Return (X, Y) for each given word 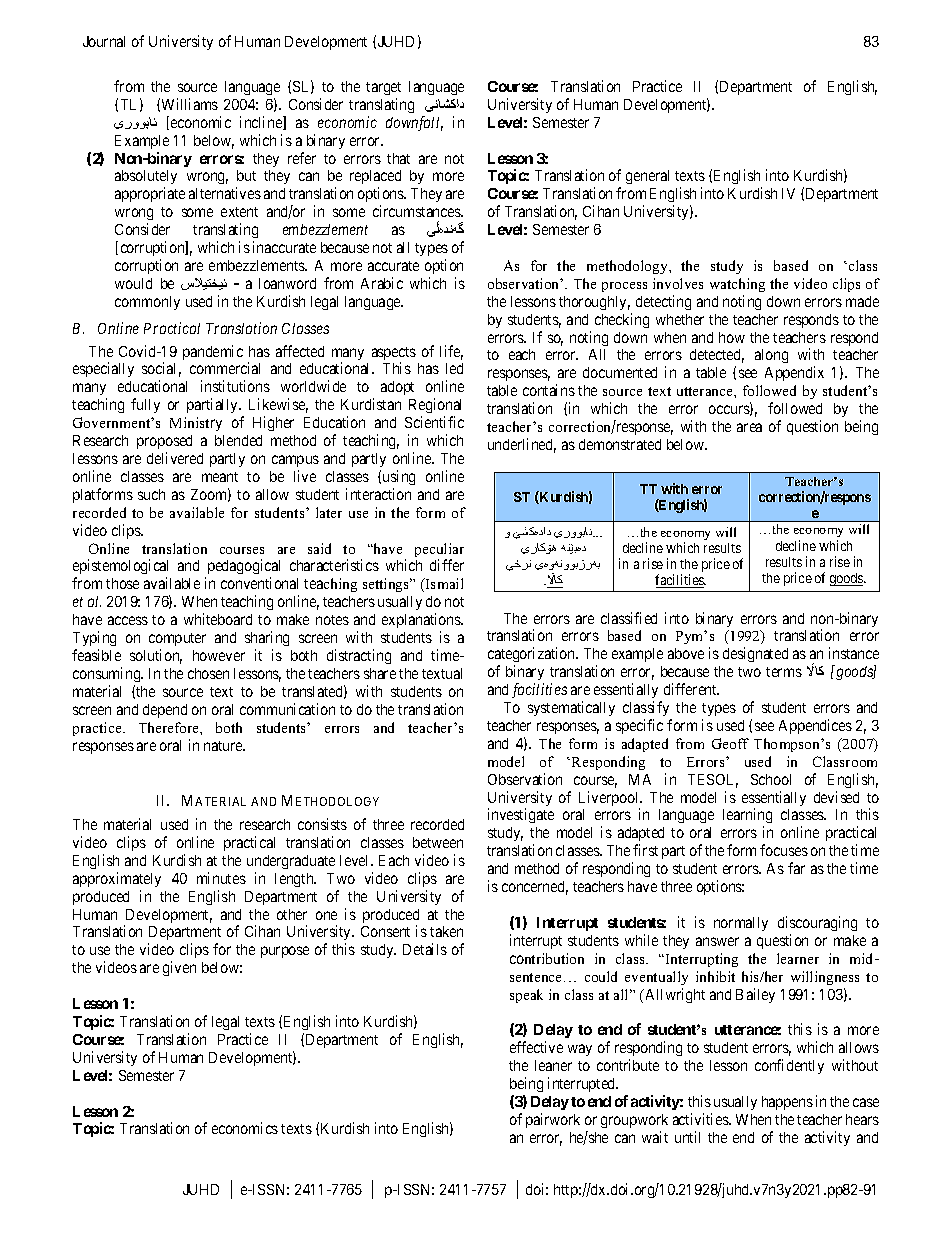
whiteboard (218, 619)
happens (787, 1103)
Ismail (443, 583)
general (647, 177)
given (179, 968)
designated (755, 654)
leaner (553, 1065)
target (383, 88)
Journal (104, 41)
